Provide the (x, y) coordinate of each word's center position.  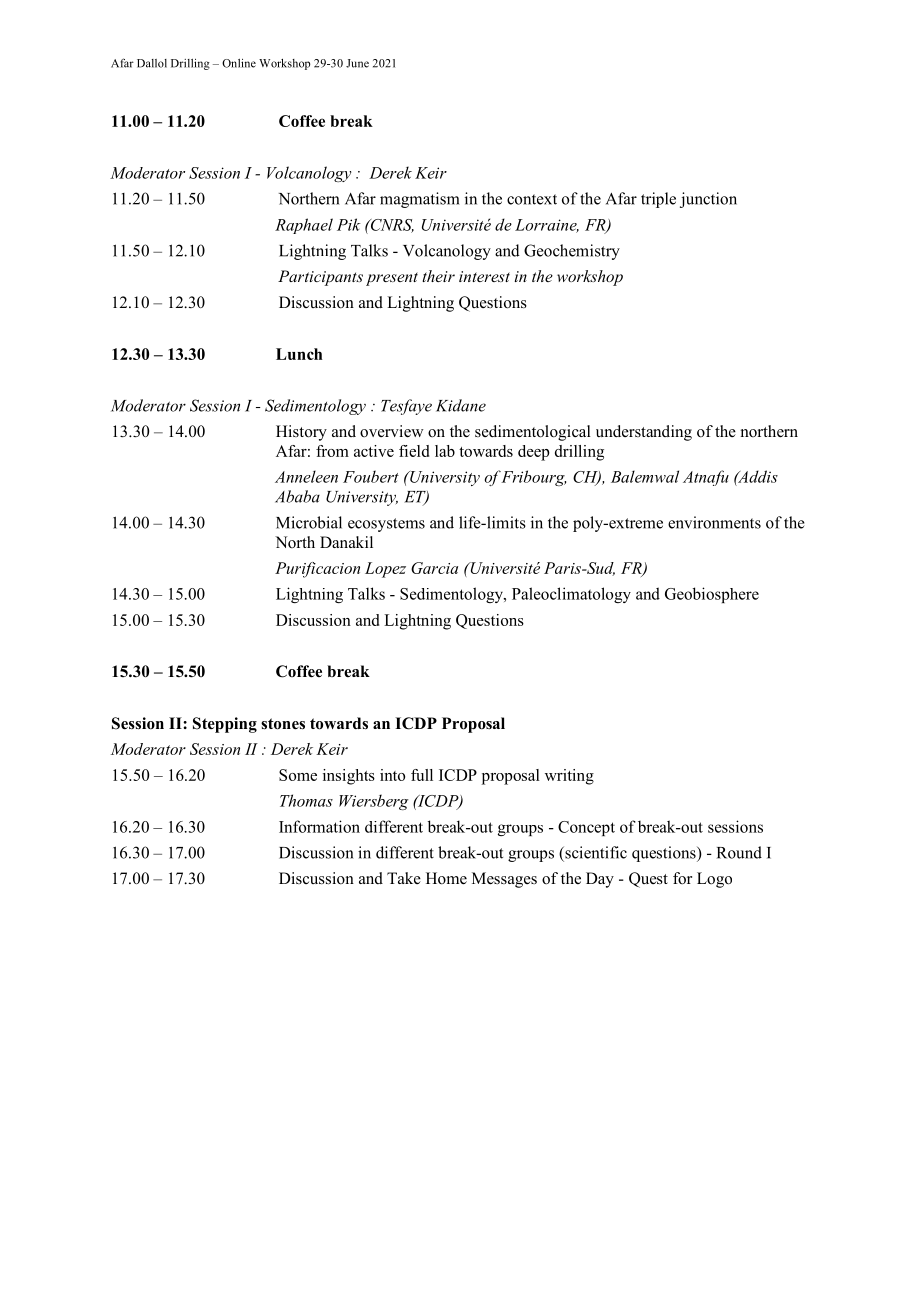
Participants (320, 278)
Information (319, 826)
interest (484, 276)
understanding (644, 433)
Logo (714, 880)
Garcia (434, 568)
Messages (504, 880)
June (357, 63)
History (301, 433)
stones (283, 724)
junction (708, 200)
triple (658, 200)
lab (445, 451)
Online (239, 63)
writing (569, 777)
